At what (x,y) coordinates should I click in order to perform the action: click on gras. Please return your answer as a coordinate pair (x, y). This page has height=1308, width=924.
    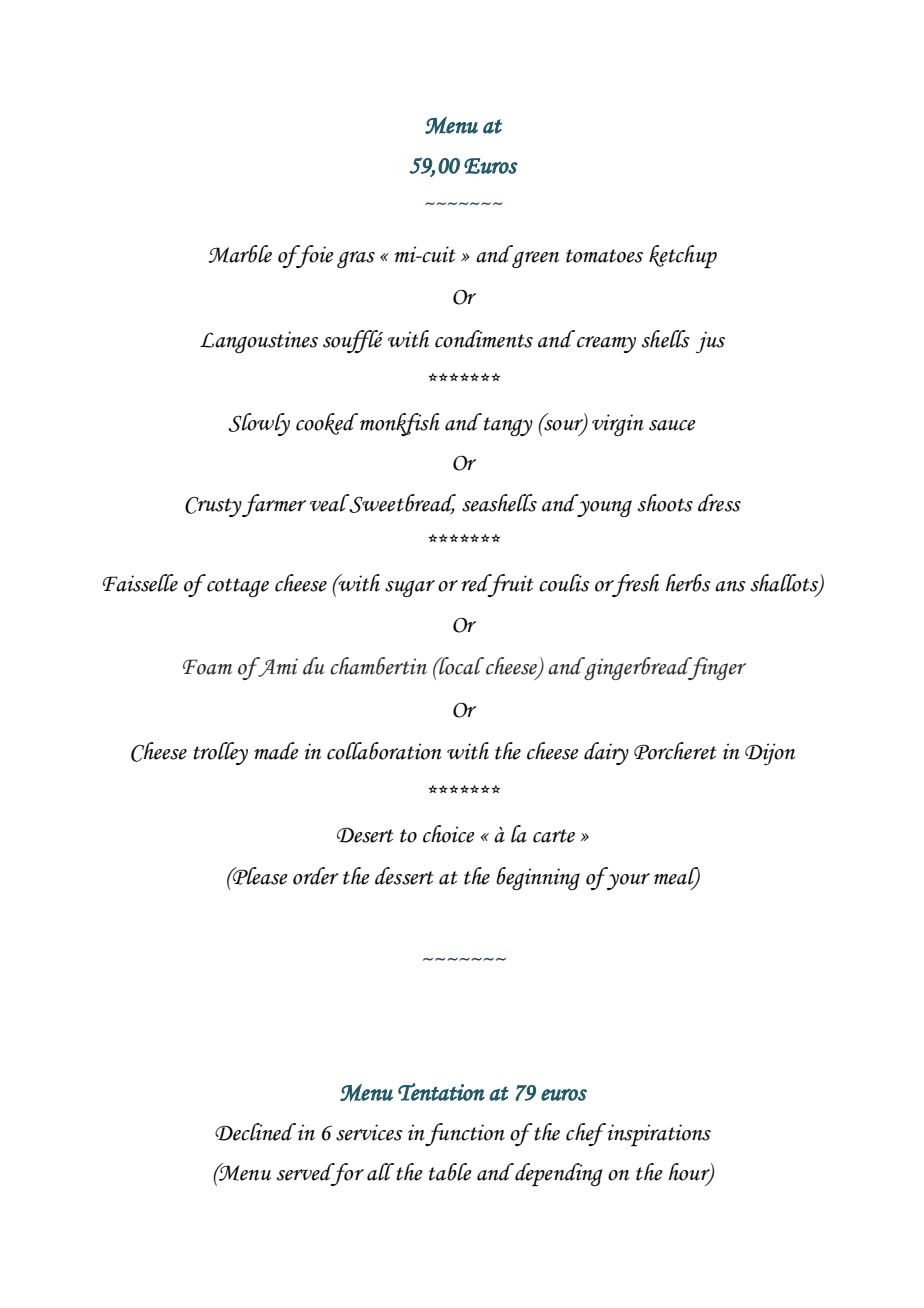
    Looking at the image, I should click on (356, 259).
